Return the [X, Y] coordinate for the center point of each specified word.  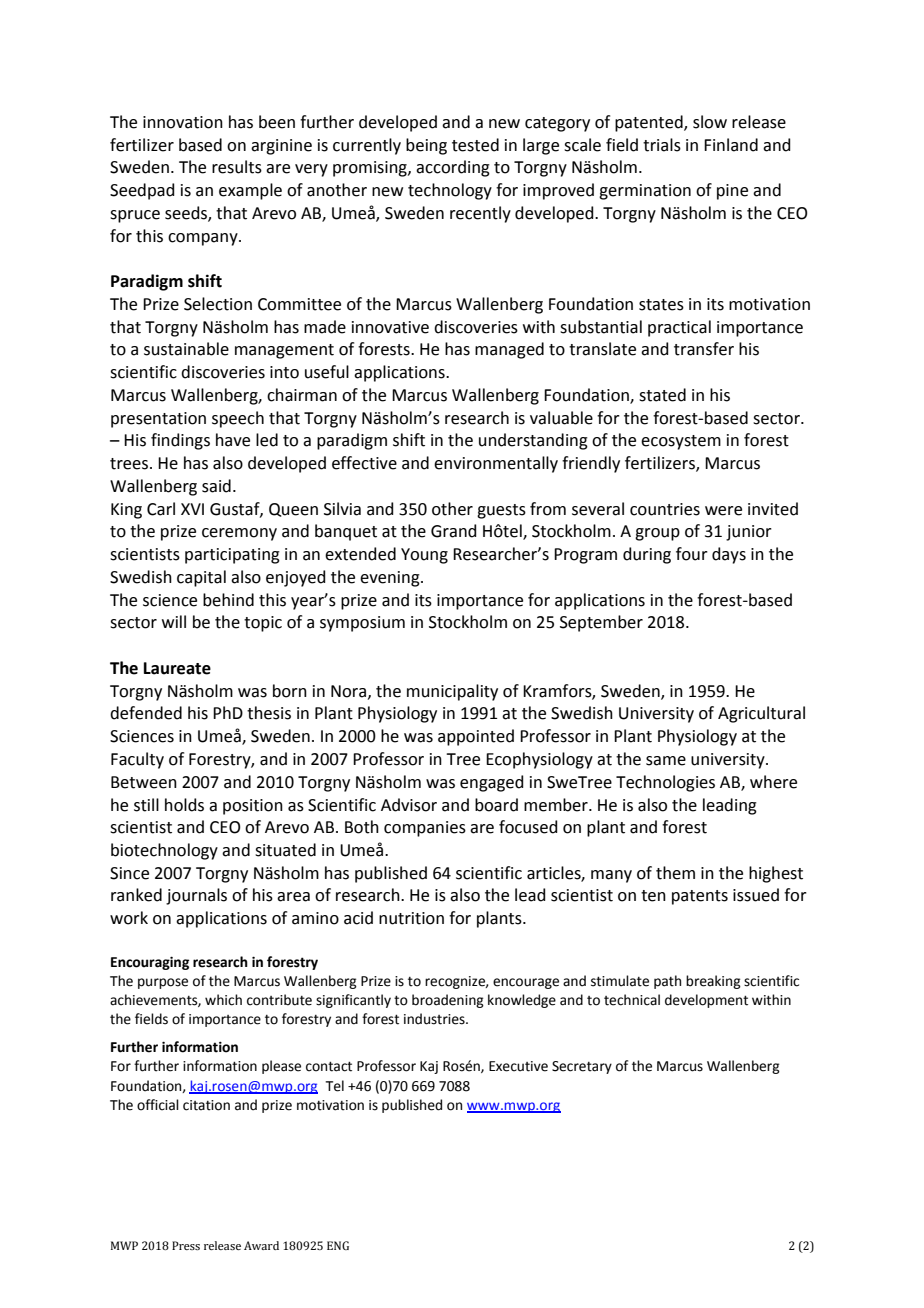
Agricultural [761, 714]
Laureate [177, 668]
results [237, 167]
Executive [518, 1066]
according [453, 168]
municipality [452, 692]
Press [186, 1245]
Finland [731, 145]
